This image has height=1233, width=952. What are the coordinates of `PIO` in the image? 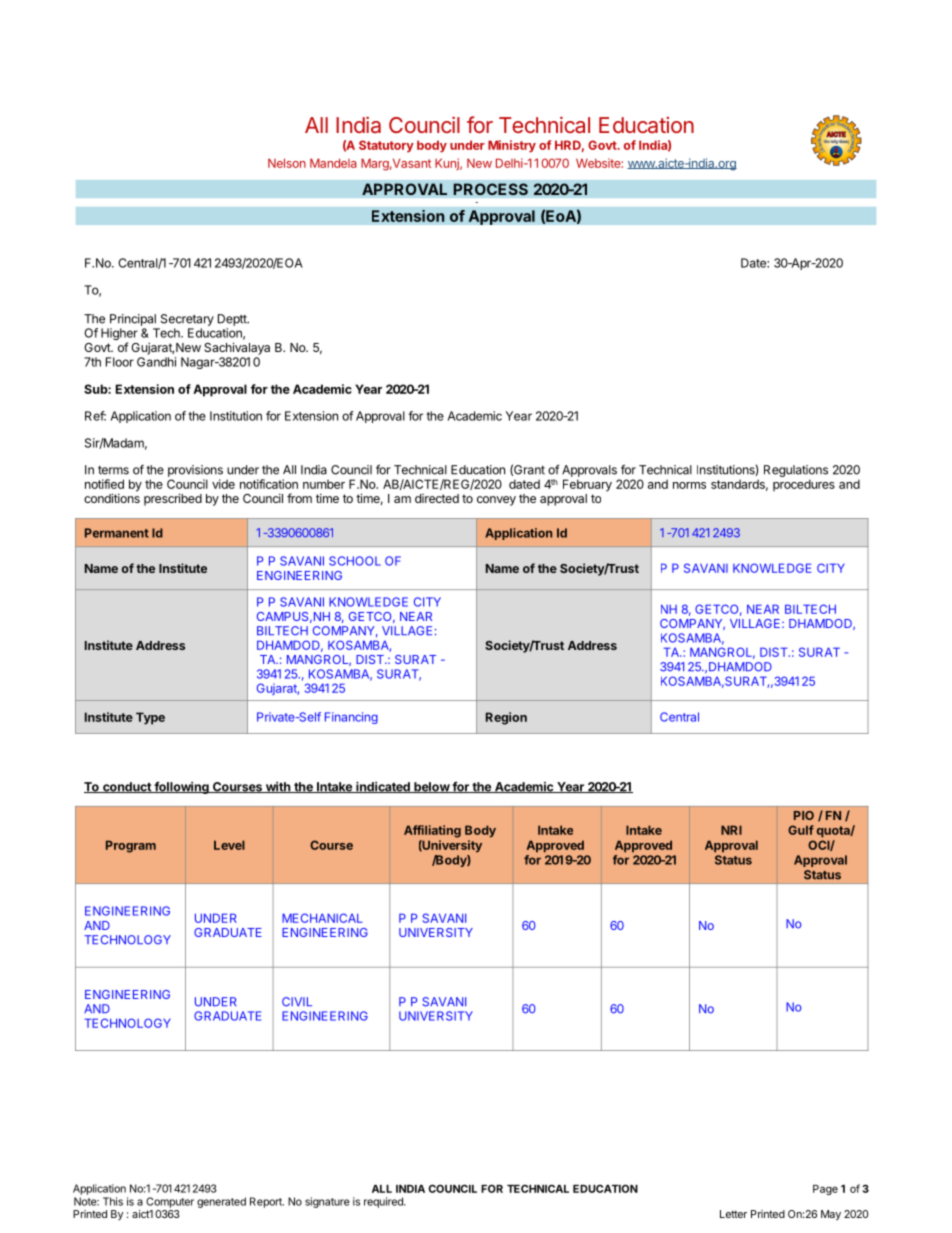 It's located at (804, 815).
